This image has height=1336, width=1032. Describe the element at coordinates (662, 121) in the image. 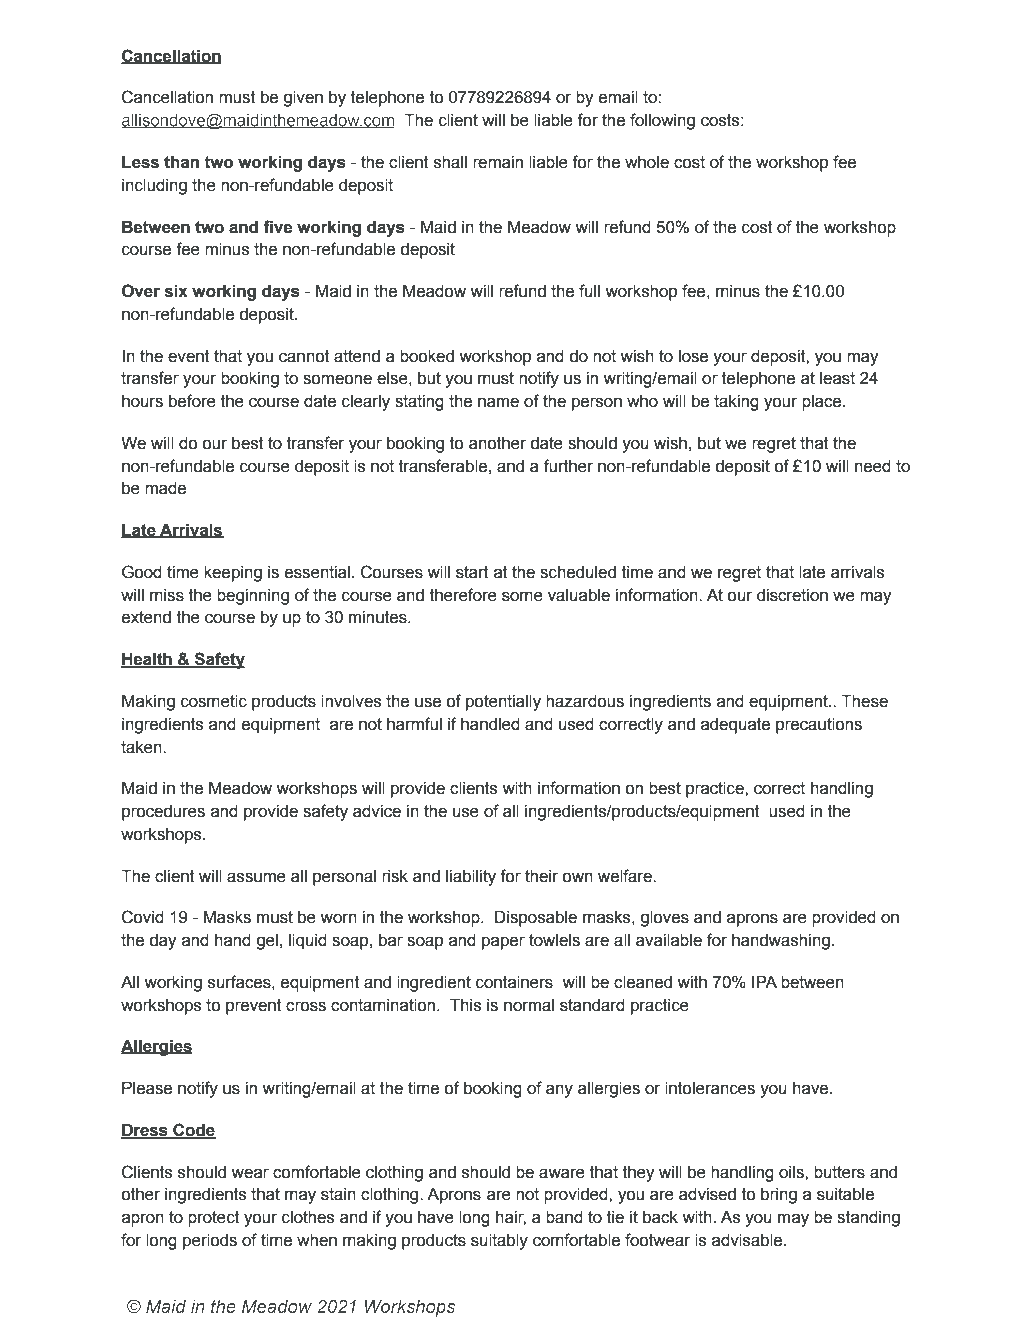

I see `following` at that location.
